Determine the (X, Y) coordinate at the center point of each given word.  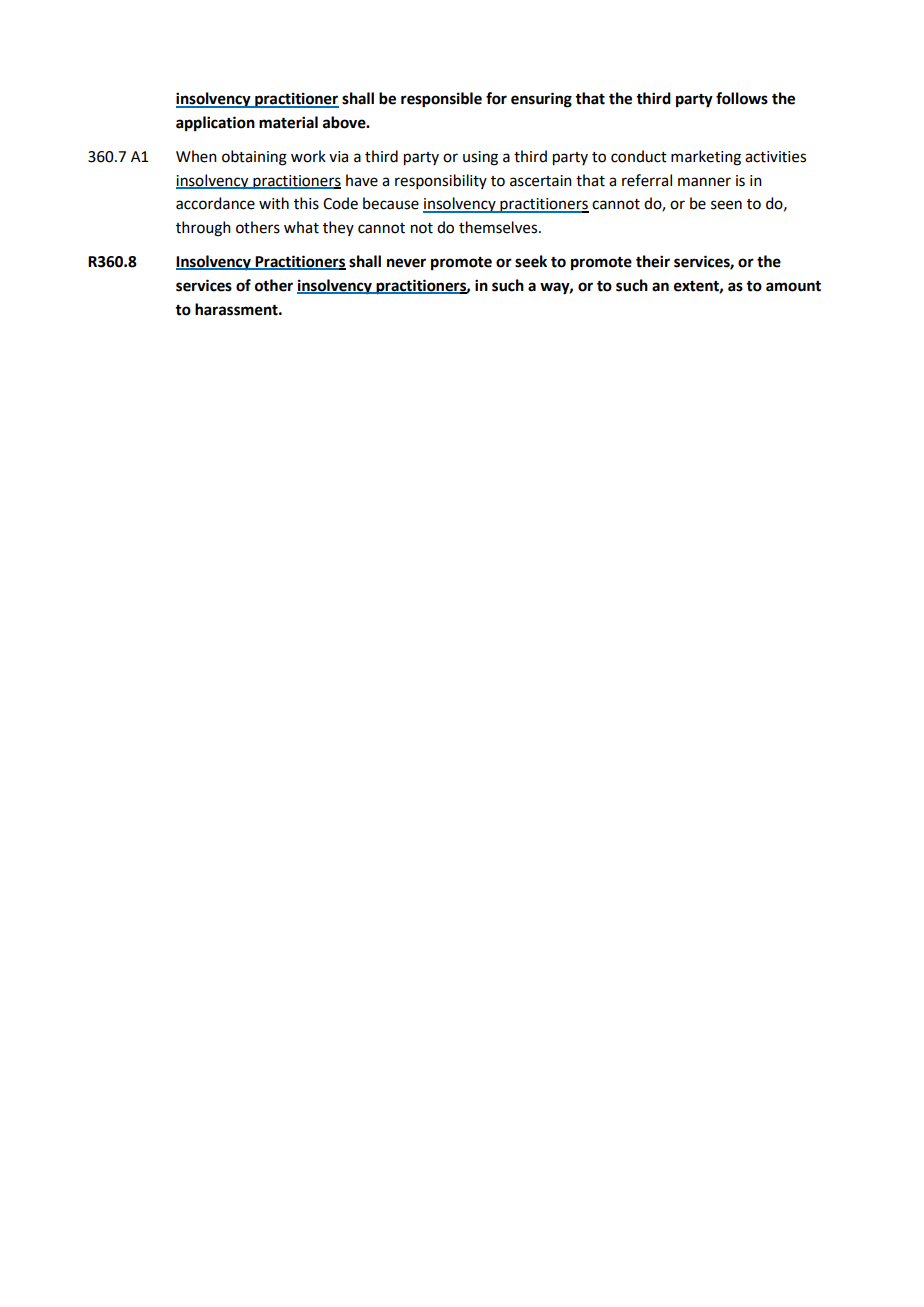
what (301, 227)
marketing (706, 158)
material (288, 122)
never (406, 263)
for (496, 98)
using (480, 158)
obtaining (254, 158)
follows (742, 98)
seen (726, 205)
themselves (499, 227)
